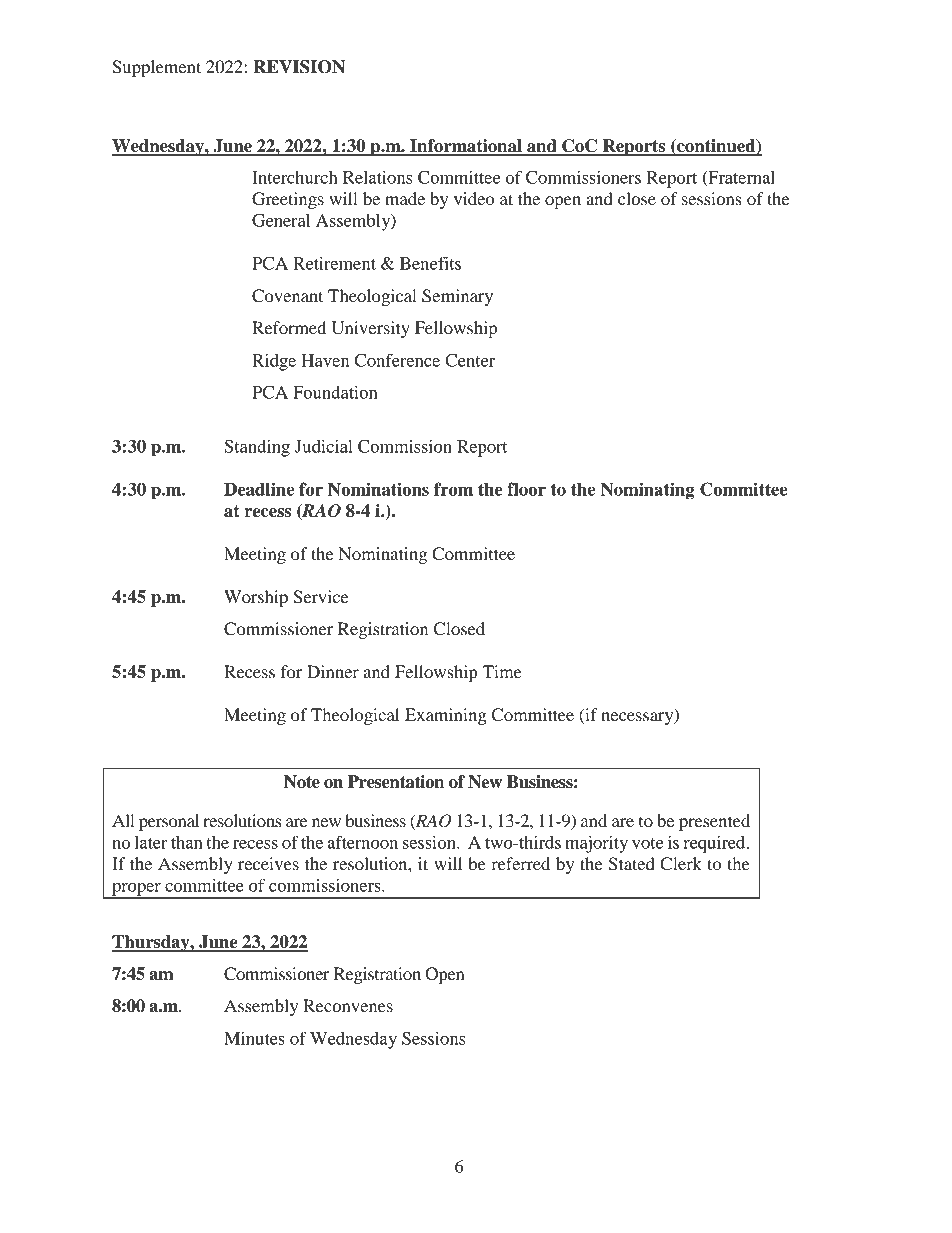 Image resolution: width=952 pixels, height=1233 pixels. What do you see at coordinates (632, 864) in the image?
I see `Stated` at bounding box center [632, 864].
